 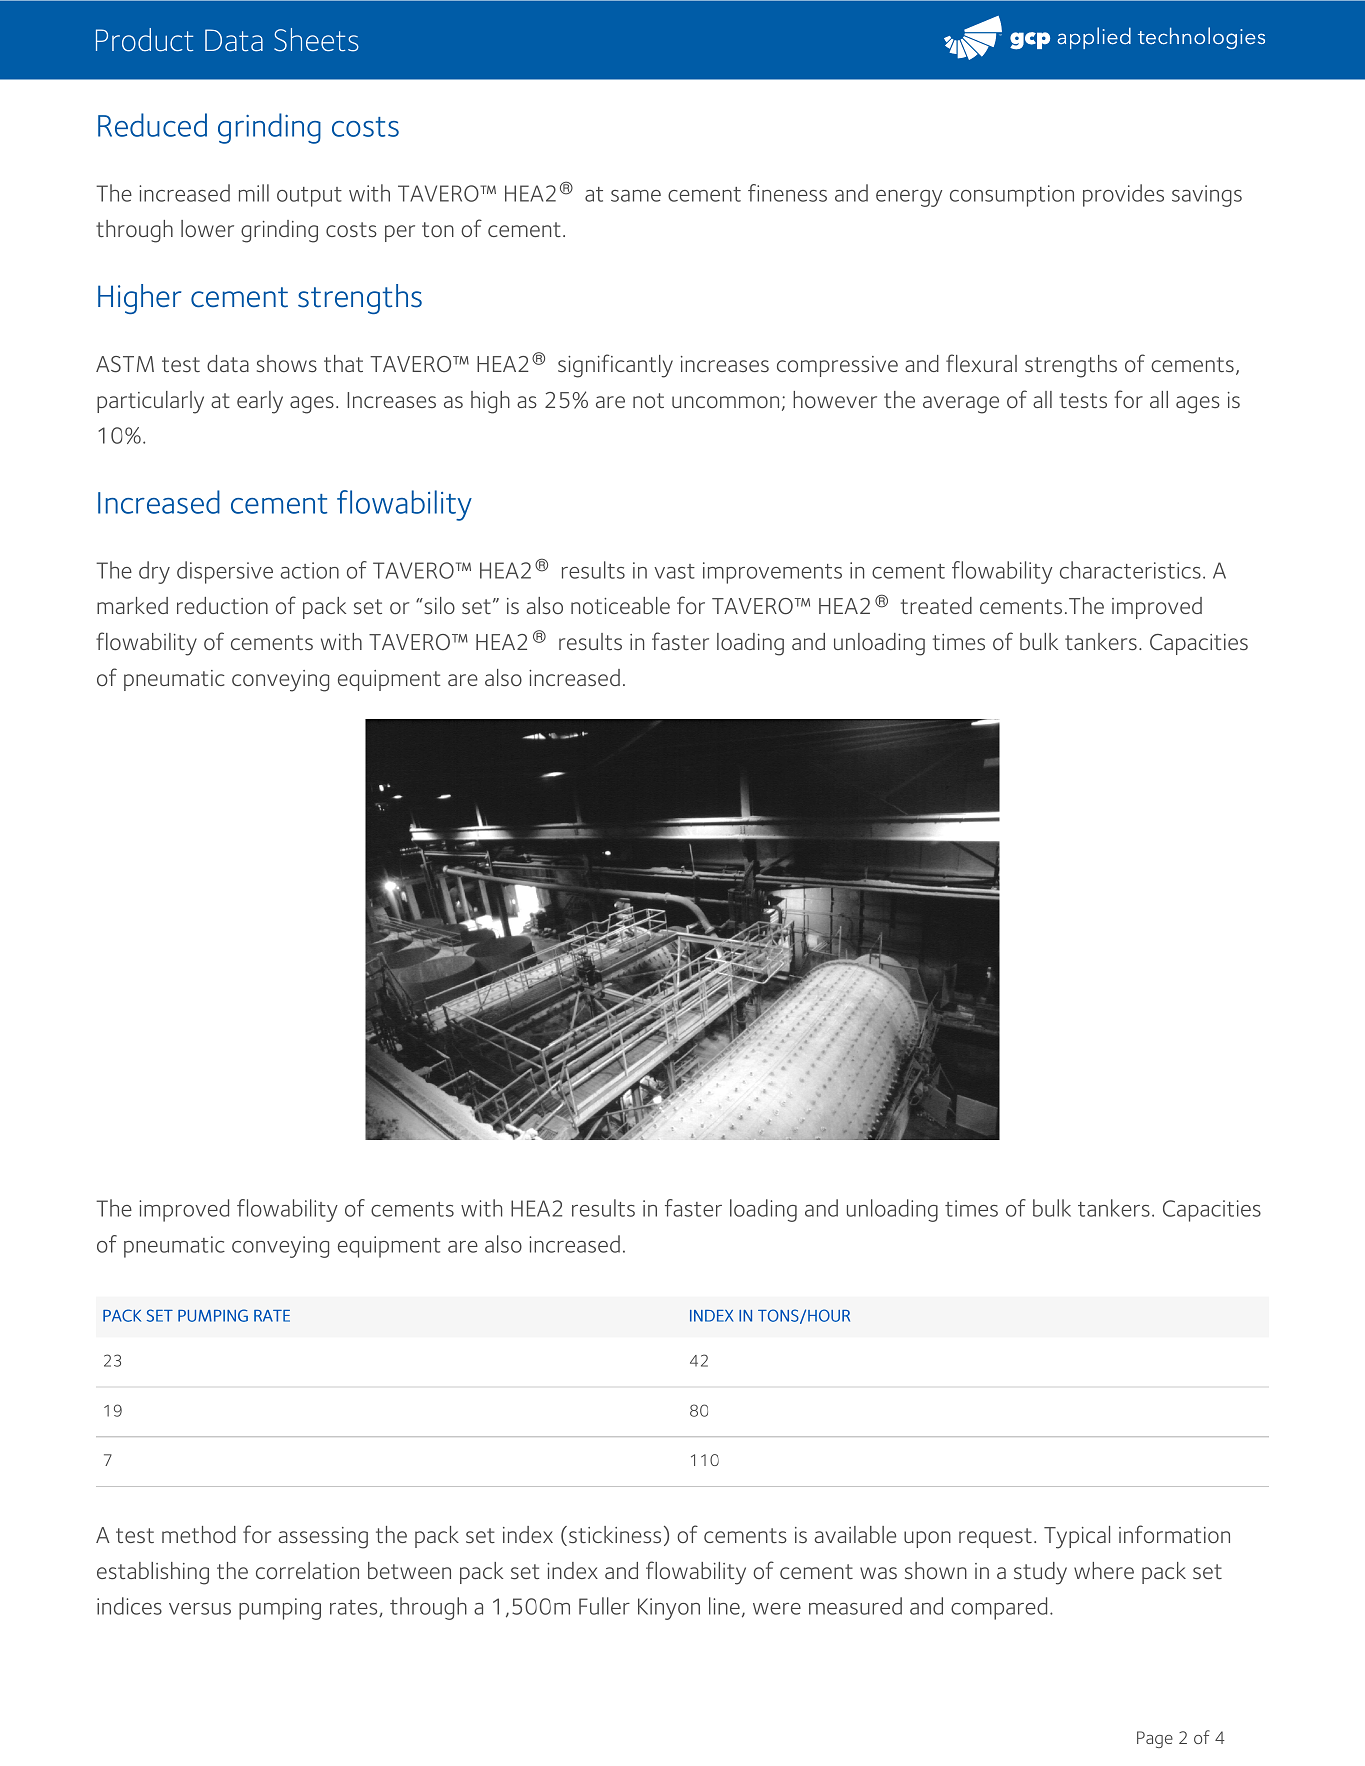 I want to click on Sheets, so click(x=316, y=40).
